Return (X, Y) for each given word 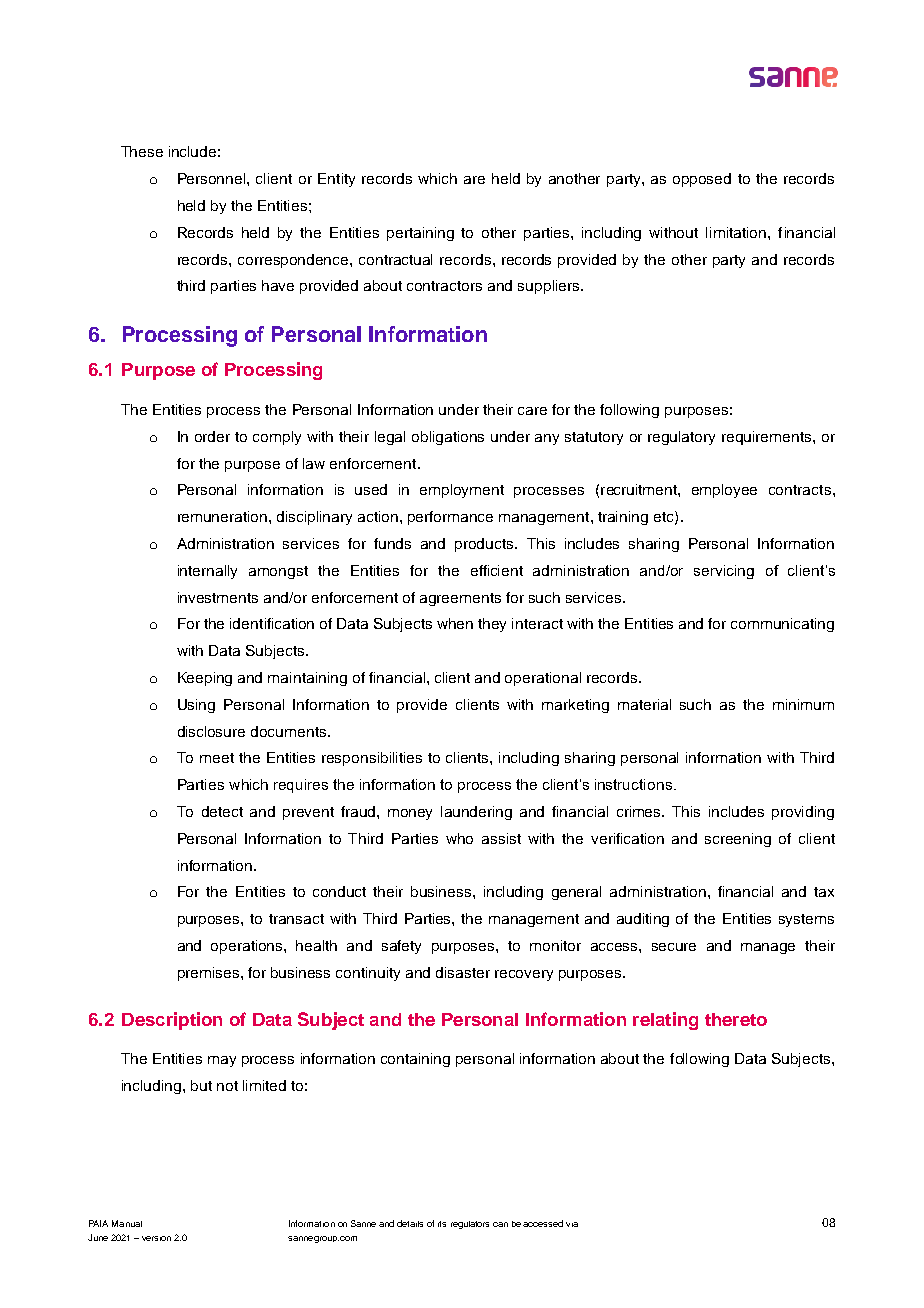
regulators (470, 1225)
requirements (768, 438)
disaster (463, 972)
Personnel (213, 178)
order (212, 436)
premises (210, 974)
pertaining (420, 234)
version (156, 1238)
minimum (803, 704)
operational (543, 679)
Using (196, 706)
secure (674, 947)
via (572, 1224)
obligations (448, 438)
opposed (702, 180)
